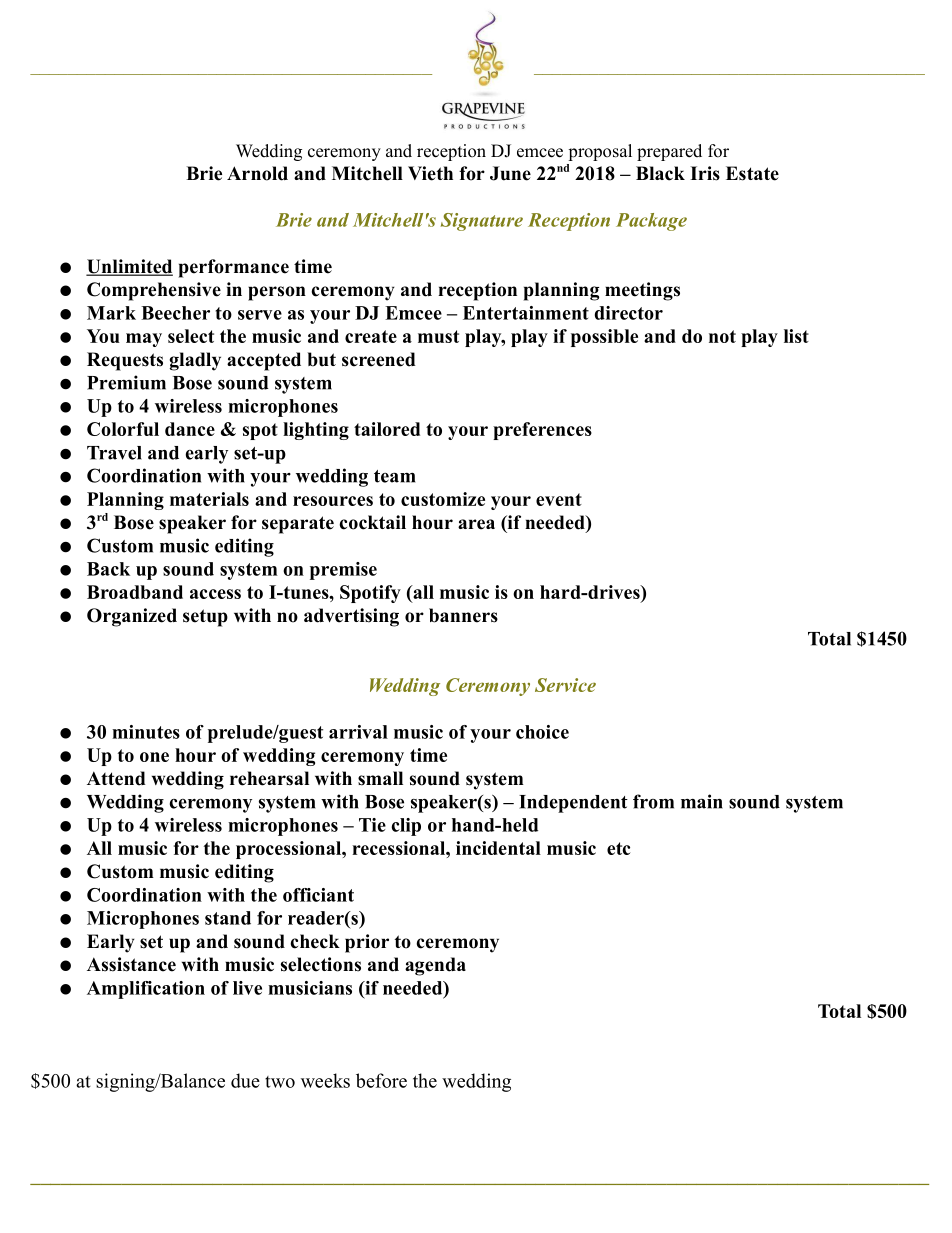 The image size is (952, 1233). Describe the element at coordinates (702, 801) in the image. I see `main` at that location.
